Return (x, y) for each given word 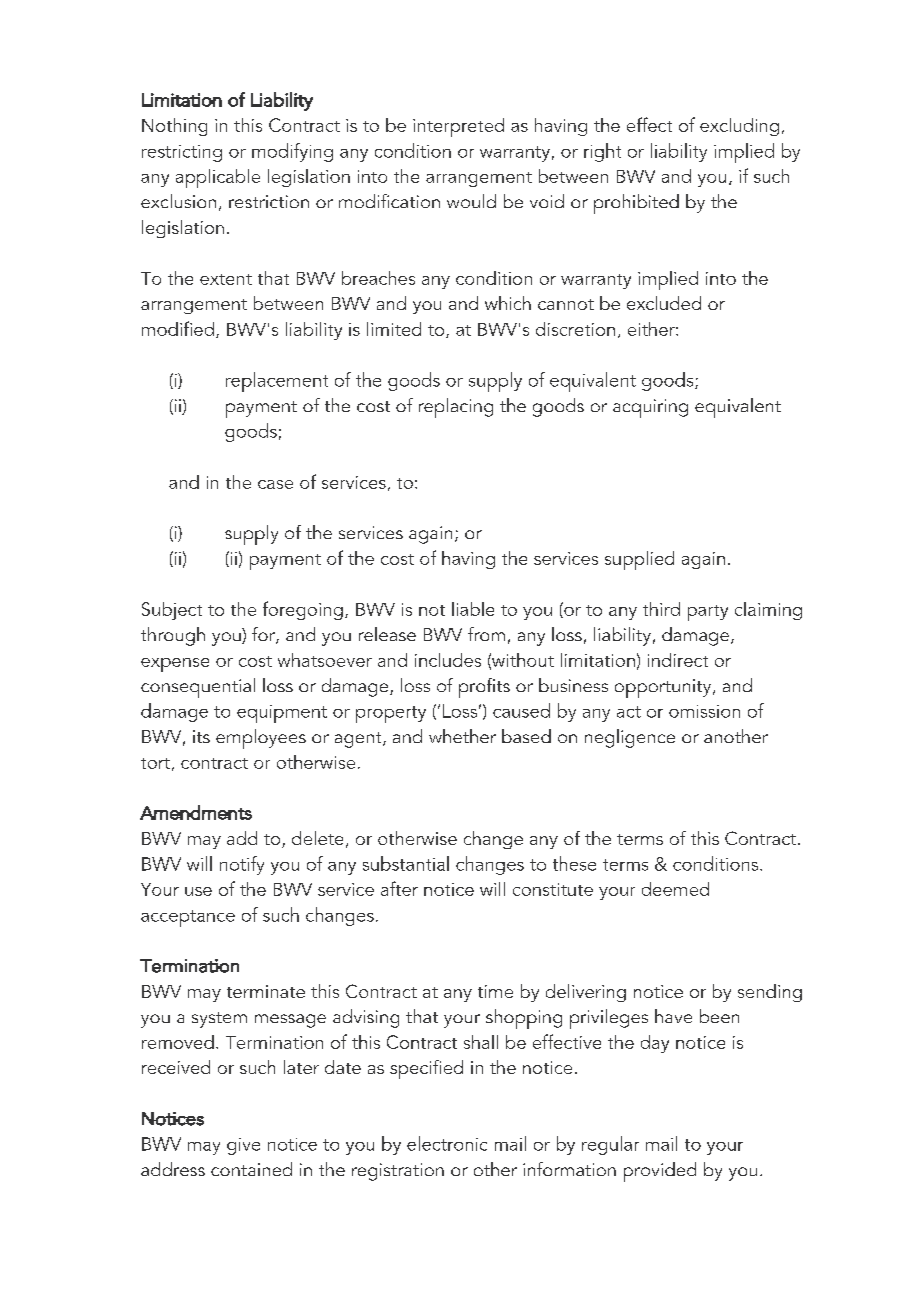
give (243, 1146)
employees (261, 739)
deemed (675, 889)
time (495, 991)
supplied (639, 560)
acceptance (188, 918)
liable (473, 609)
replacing (456, 408)
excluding (739, 127)
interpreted (458, 127)
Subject (172, 611)
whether (462, 736)
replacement (277, 382)
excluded (664, 303)
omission (704, 711)
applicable (218, 178)
